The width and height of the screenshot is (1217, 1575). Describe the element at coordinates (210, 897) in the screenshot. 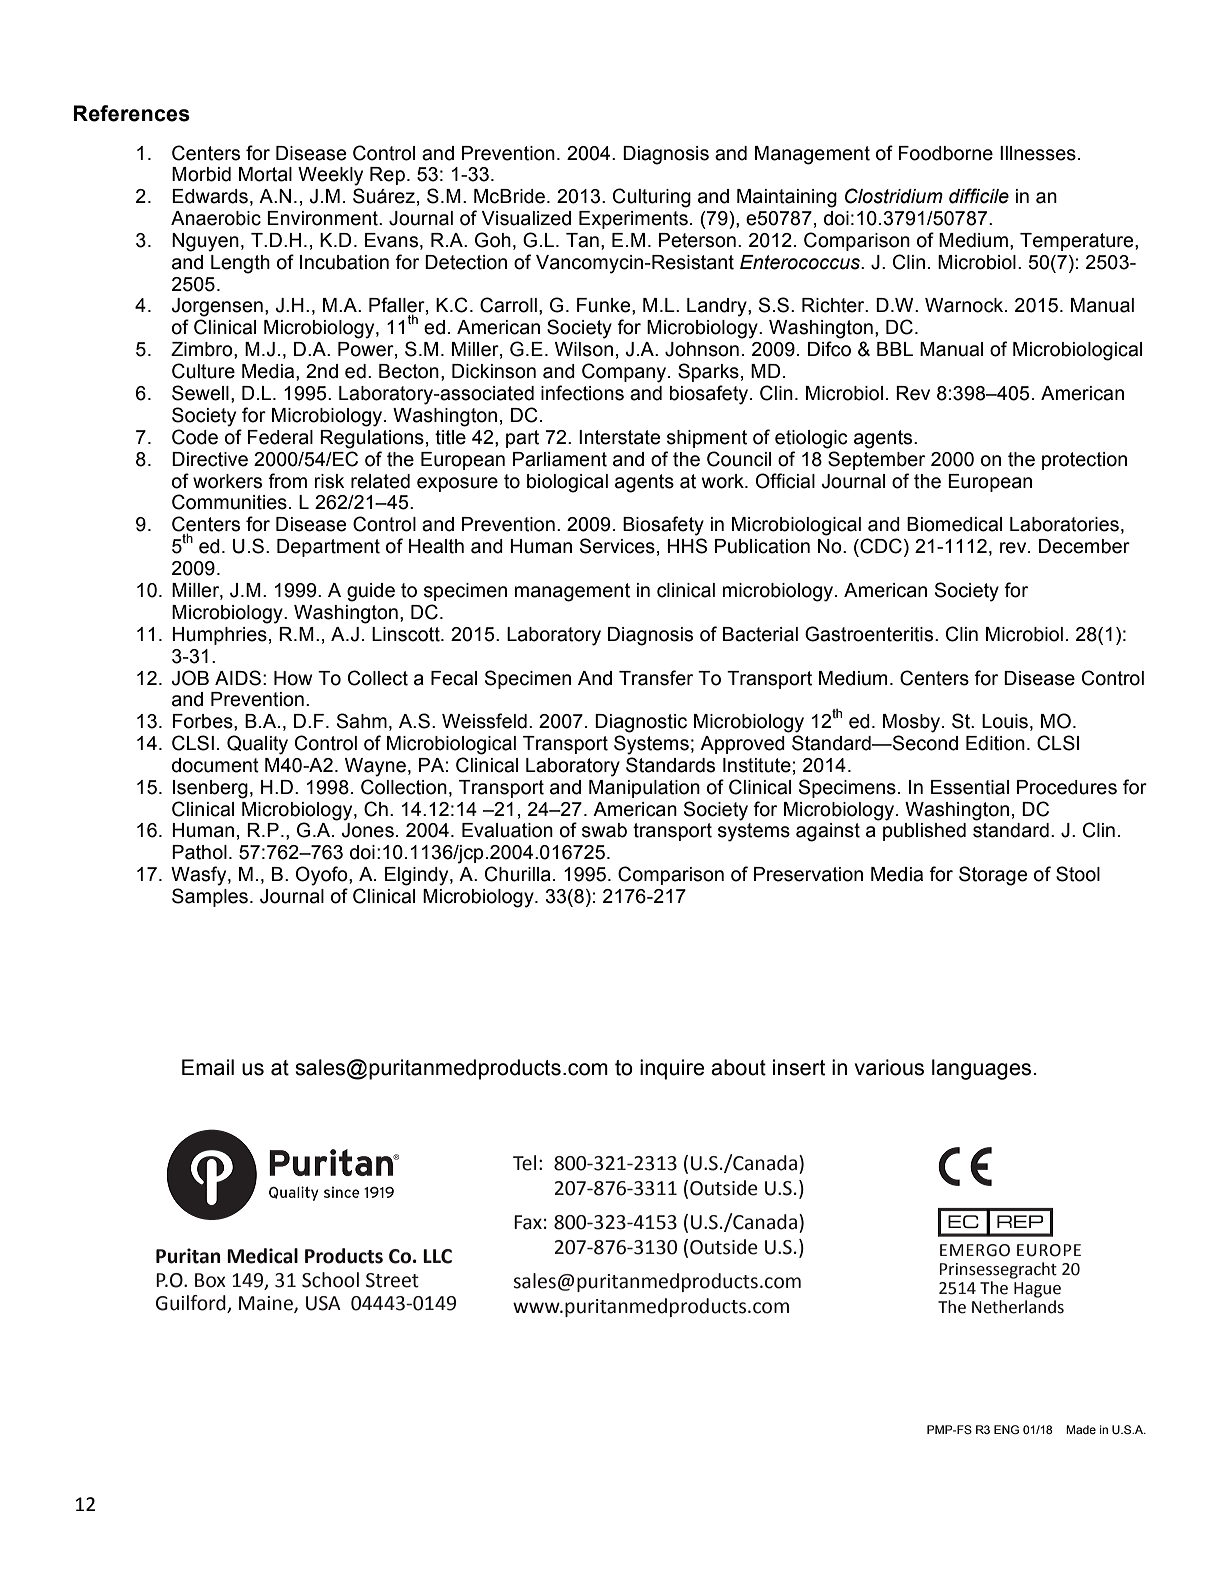

I see `Samples` at that location.
